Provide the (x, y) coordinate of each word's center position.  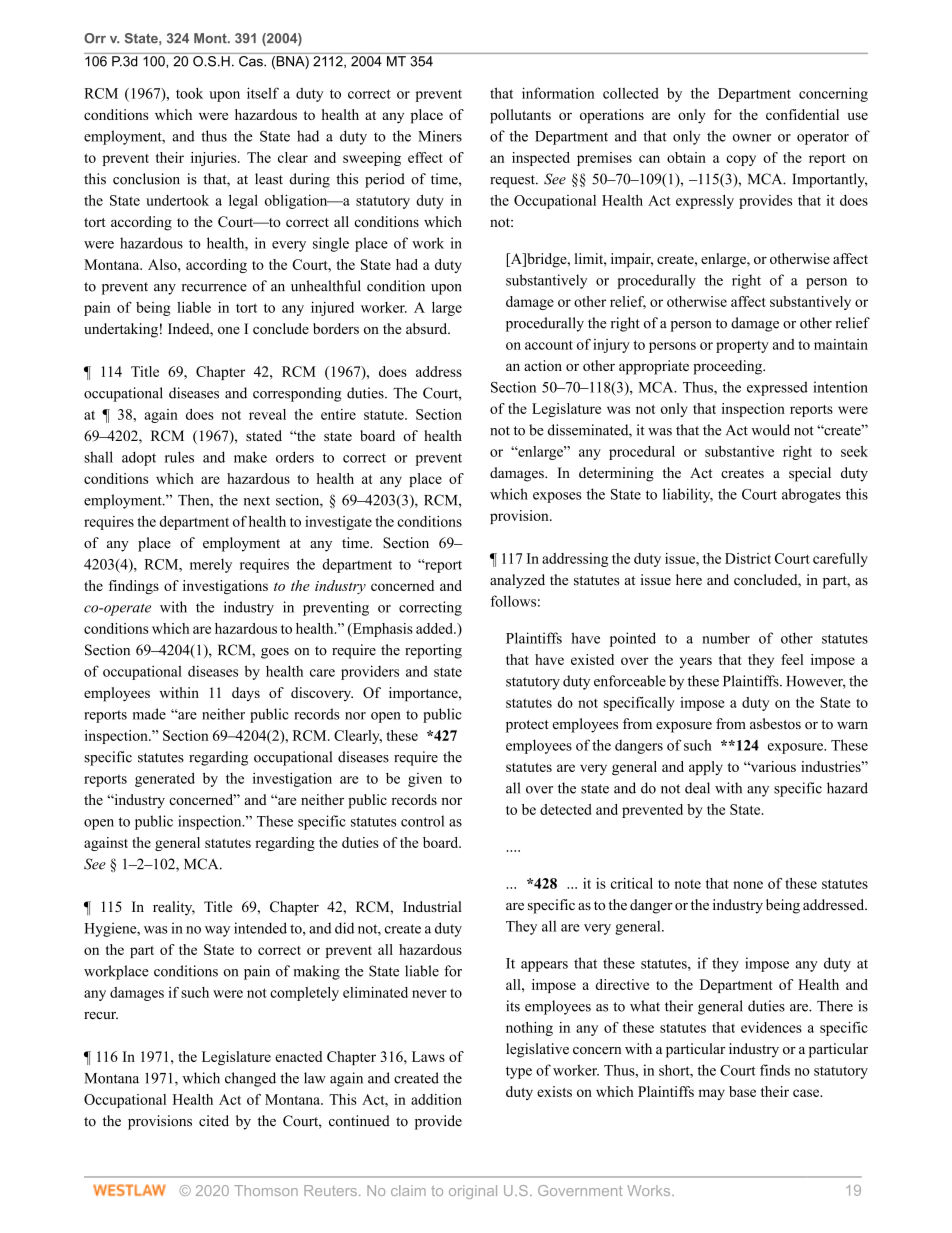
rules (179, 457)
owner (752, 138)
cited (214, 1121)
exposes (557, 497)
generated (165, 779)
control (422, 821)
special (810, 474)
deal (697, 788)
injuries (215, 159)
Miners (440, 136)
